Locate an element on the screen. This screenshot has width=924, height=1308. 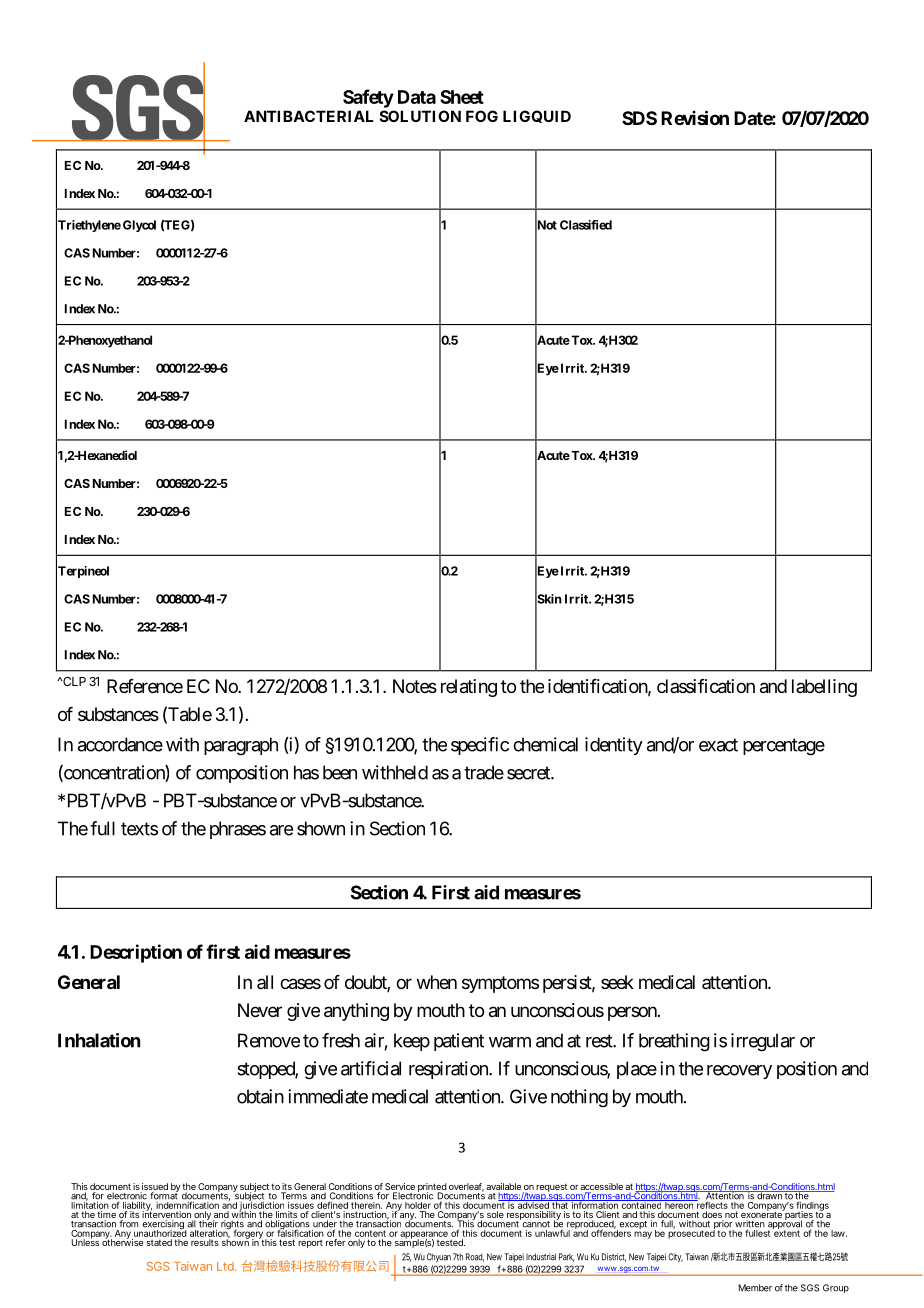
irregular is located at coordinates (763, 1042).
